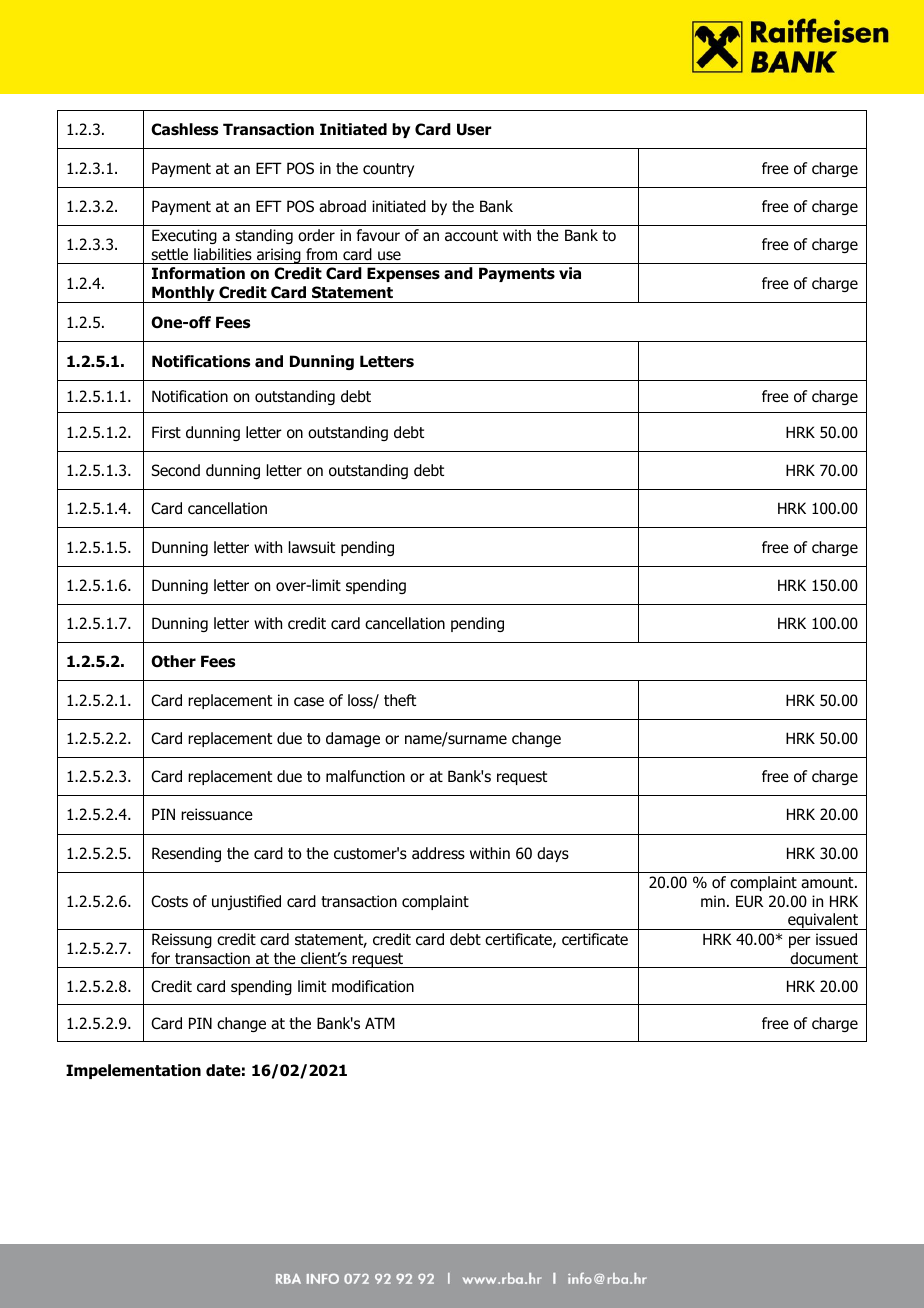  I want to click on theft, so click(400, 700).
